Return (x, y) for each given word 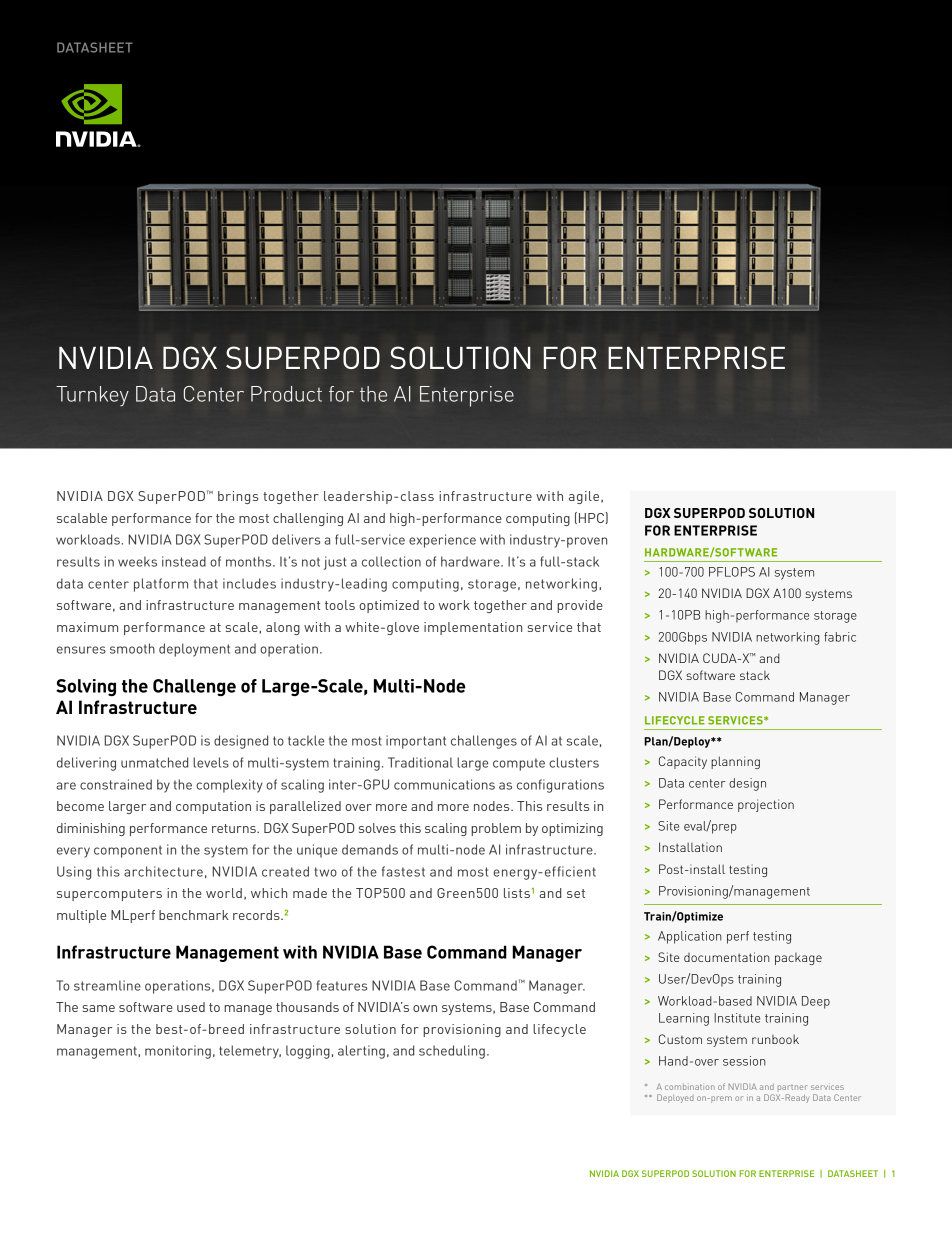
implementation (473, 628)
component (128, 851)
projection (766, 805)
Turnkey (92, 396)
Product (286, 394)
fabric (840, 637)
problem (496, 829)
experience (442, 541)
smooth (132, 648)
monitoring (178, 1052)
